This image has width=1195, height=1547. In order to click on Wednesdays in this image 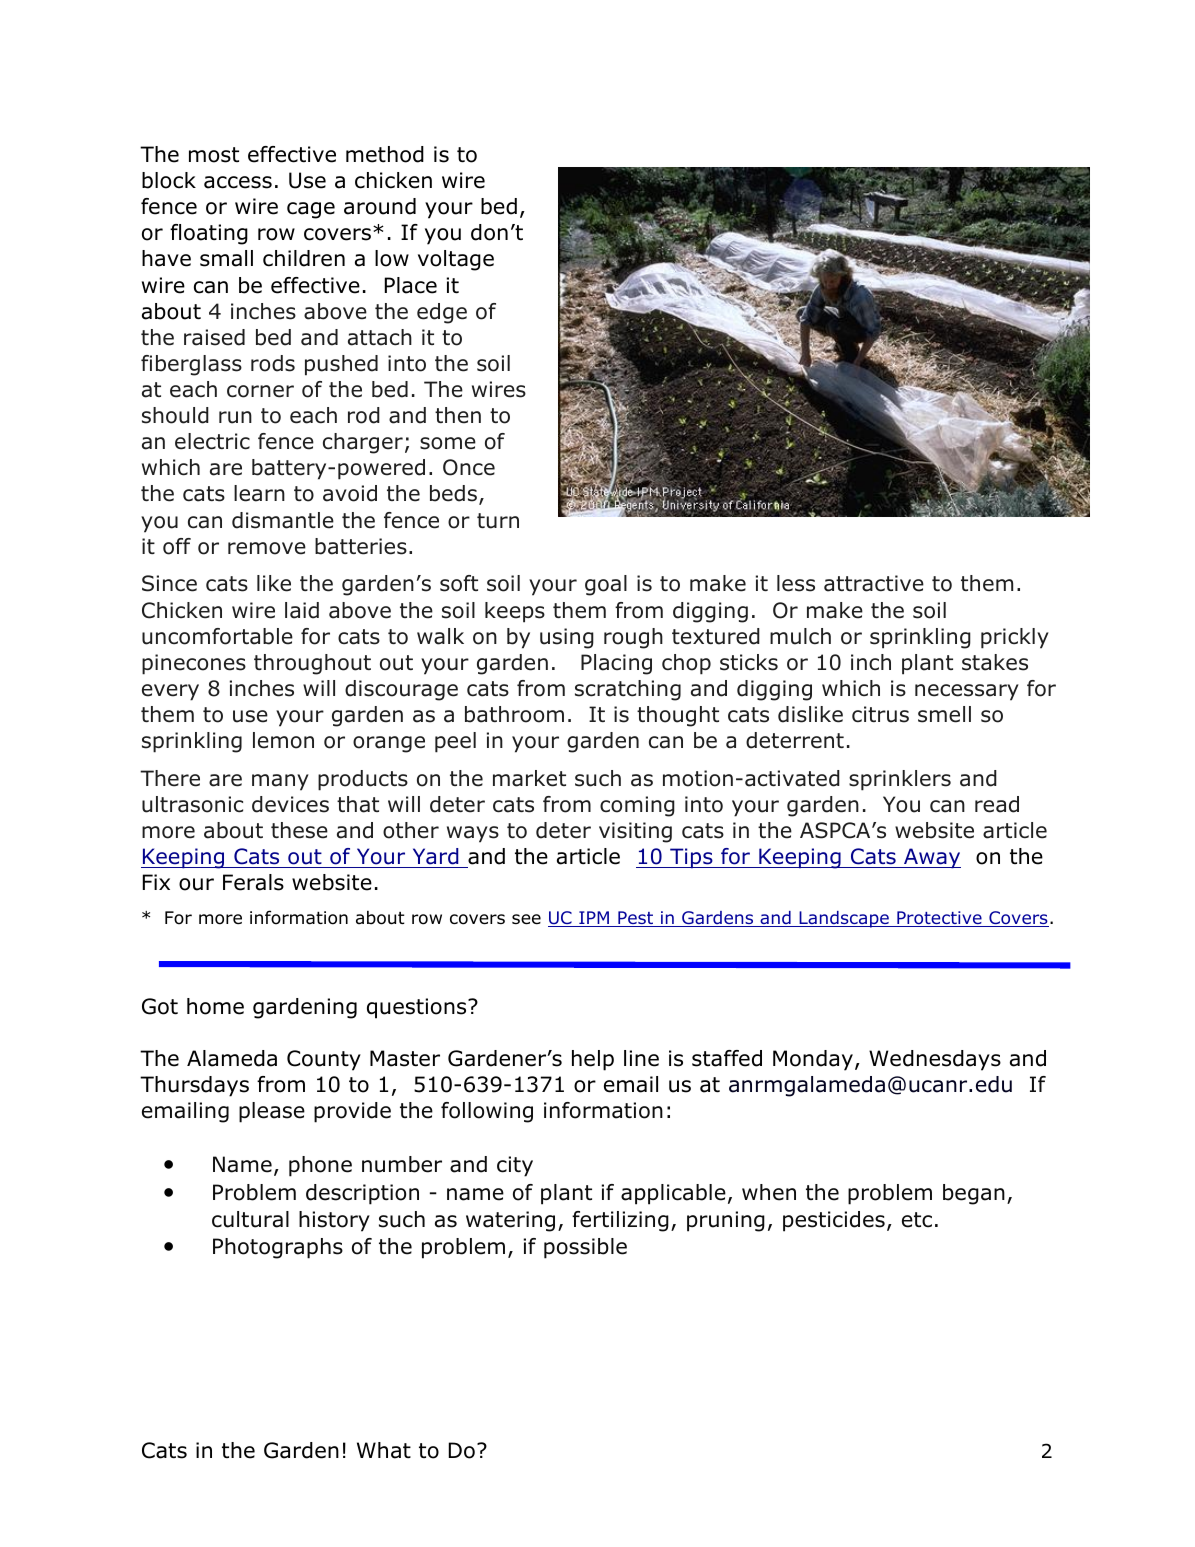, I will do `click(935, 1060)`.
